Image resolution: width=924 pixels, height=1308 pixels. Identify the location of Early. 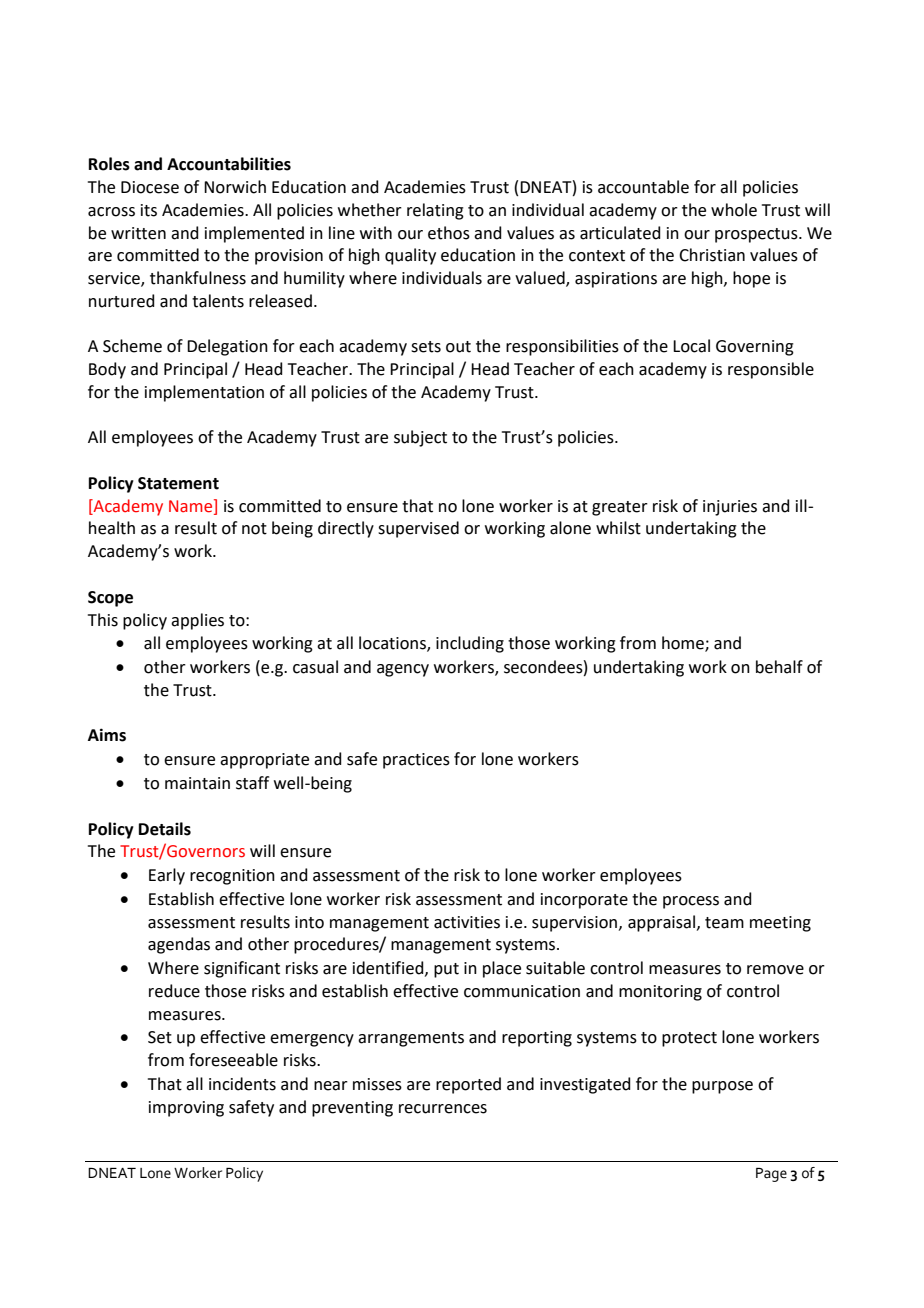
(167, 876).
